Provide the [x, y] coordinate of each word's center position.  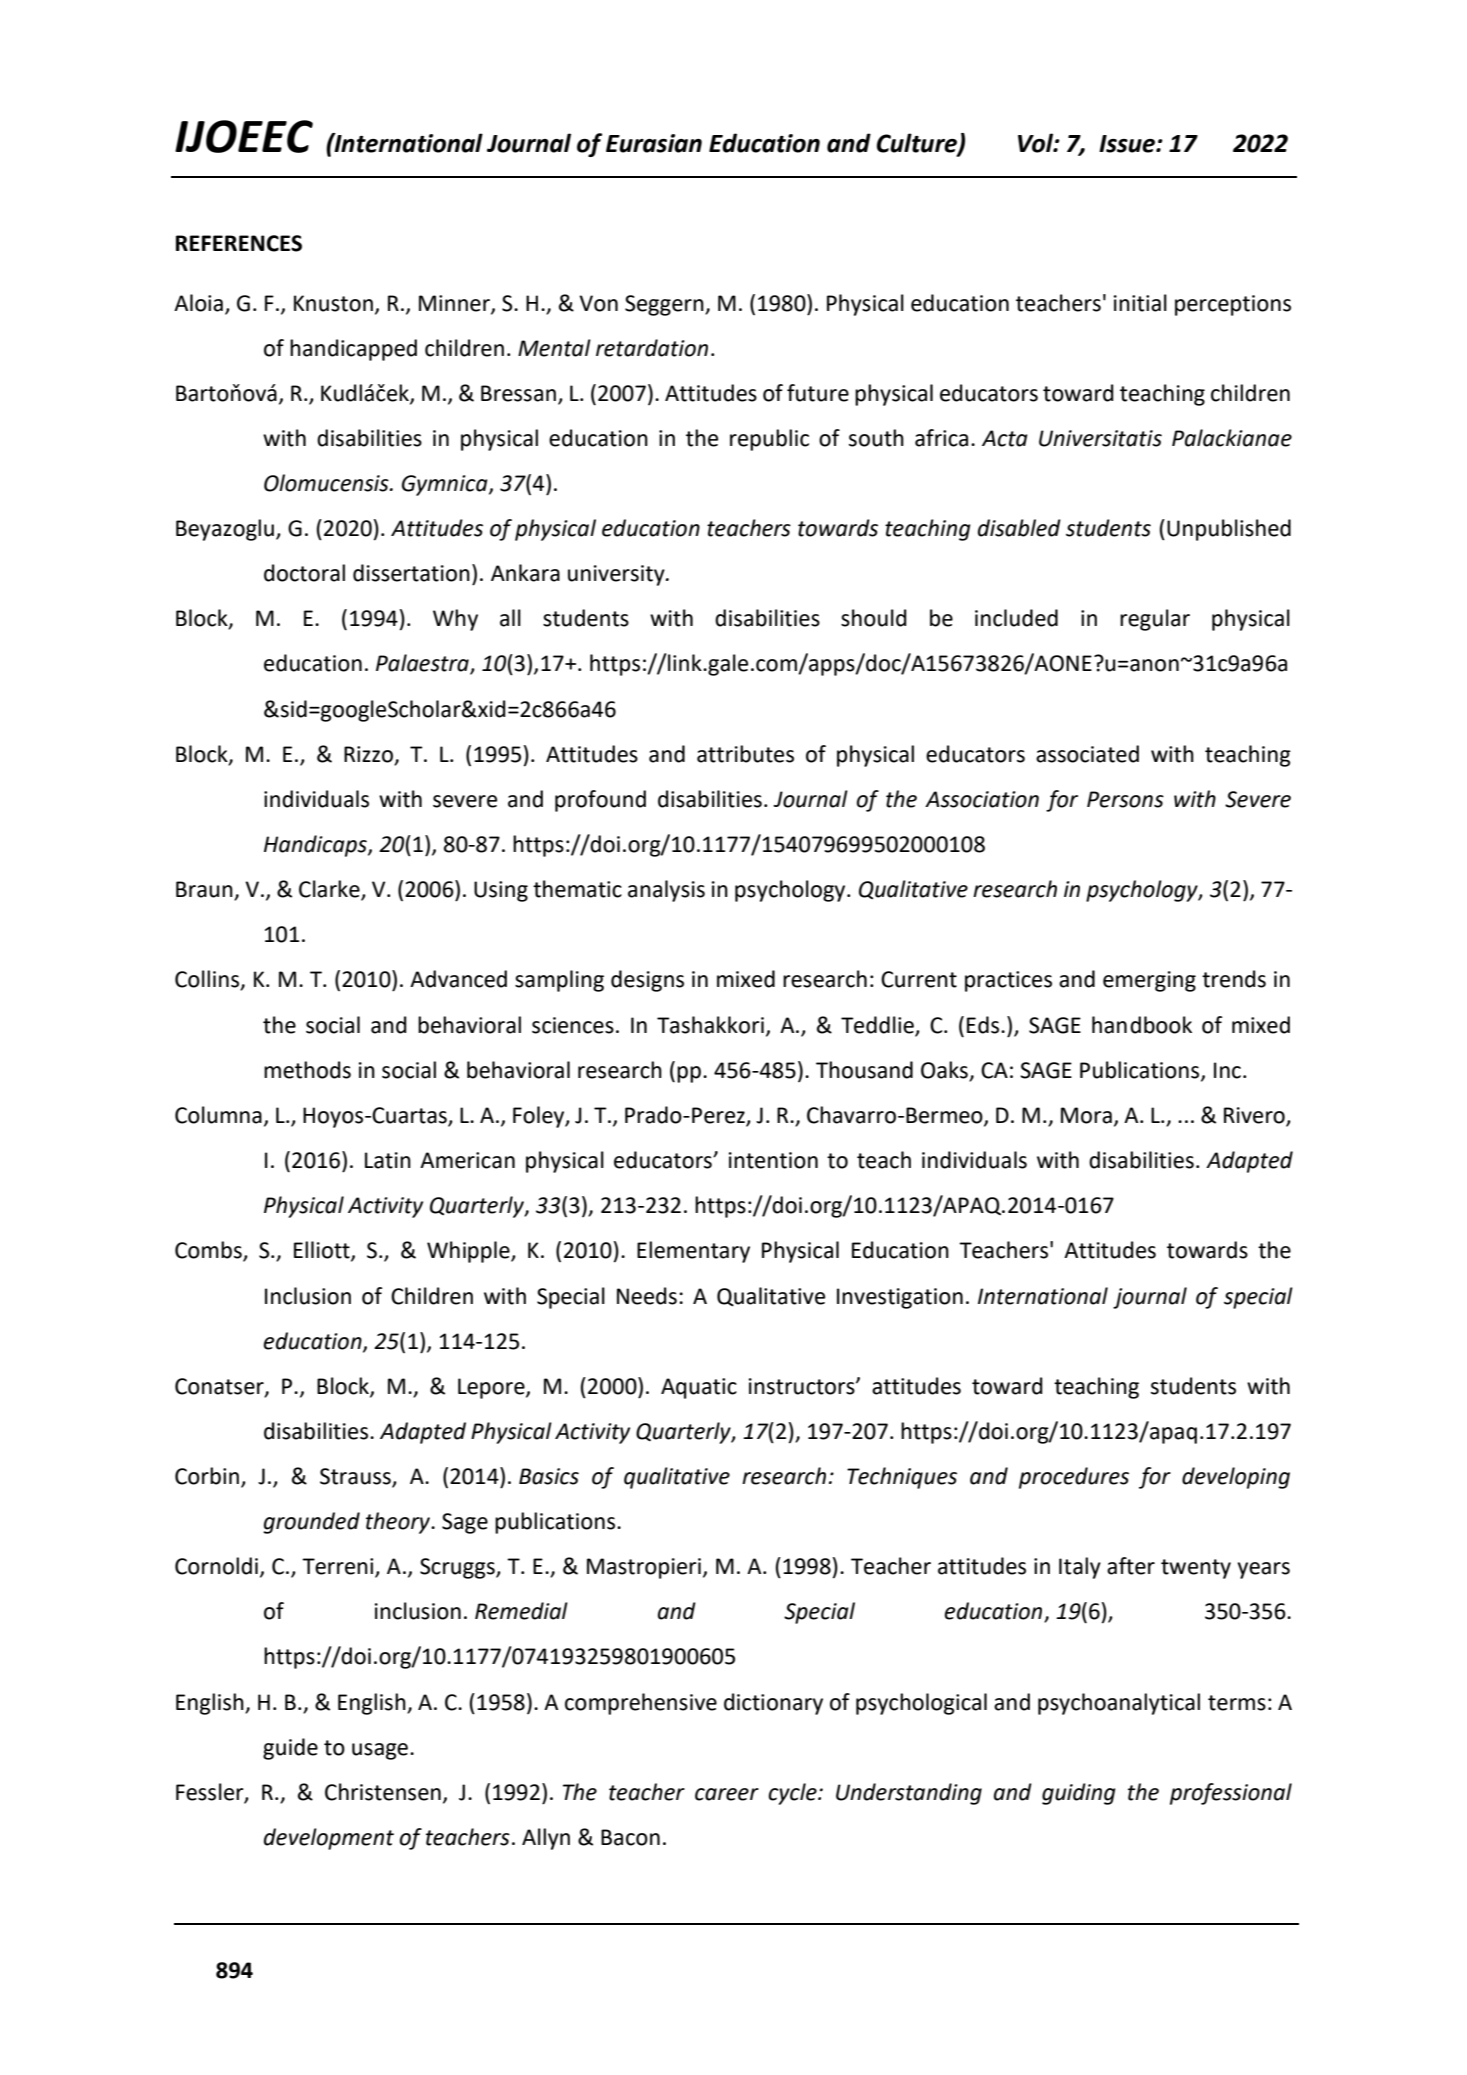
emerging [1149, 981]
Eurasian [654, 143]
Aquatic [699, 1388]
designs [647, 981]
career [727, 1794]
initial [1140, 303]
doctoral [304, 573]
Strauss [356, 1477]
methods [307, 1070]
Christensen [383, 1792]
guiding [1079, 1794]
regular [1155, 620]
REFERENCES [239, 243]
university [617, 575]
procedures [1074, 1478]
